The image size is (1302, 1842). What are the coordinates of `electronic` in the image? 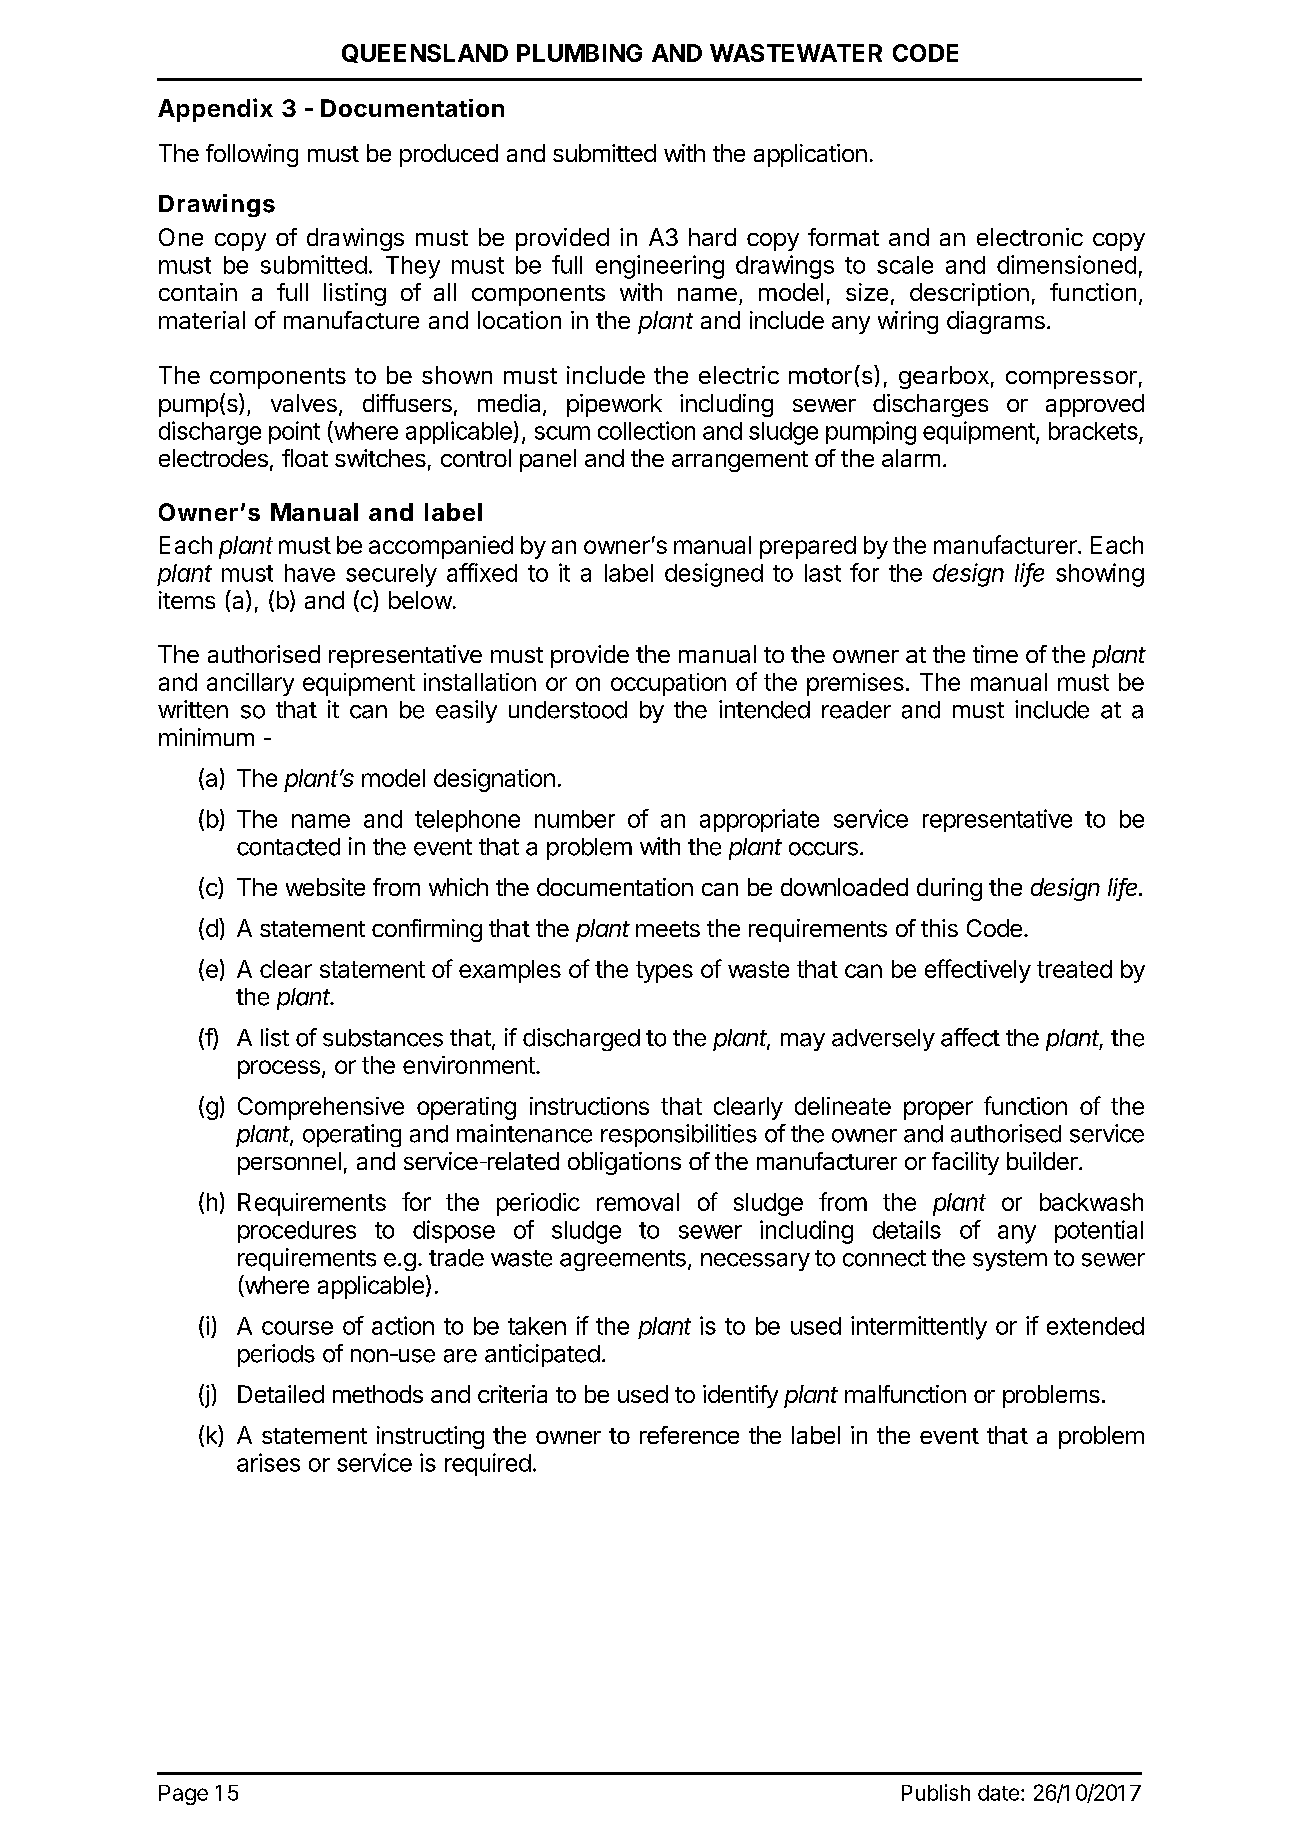 It's located at (1030, 237).
